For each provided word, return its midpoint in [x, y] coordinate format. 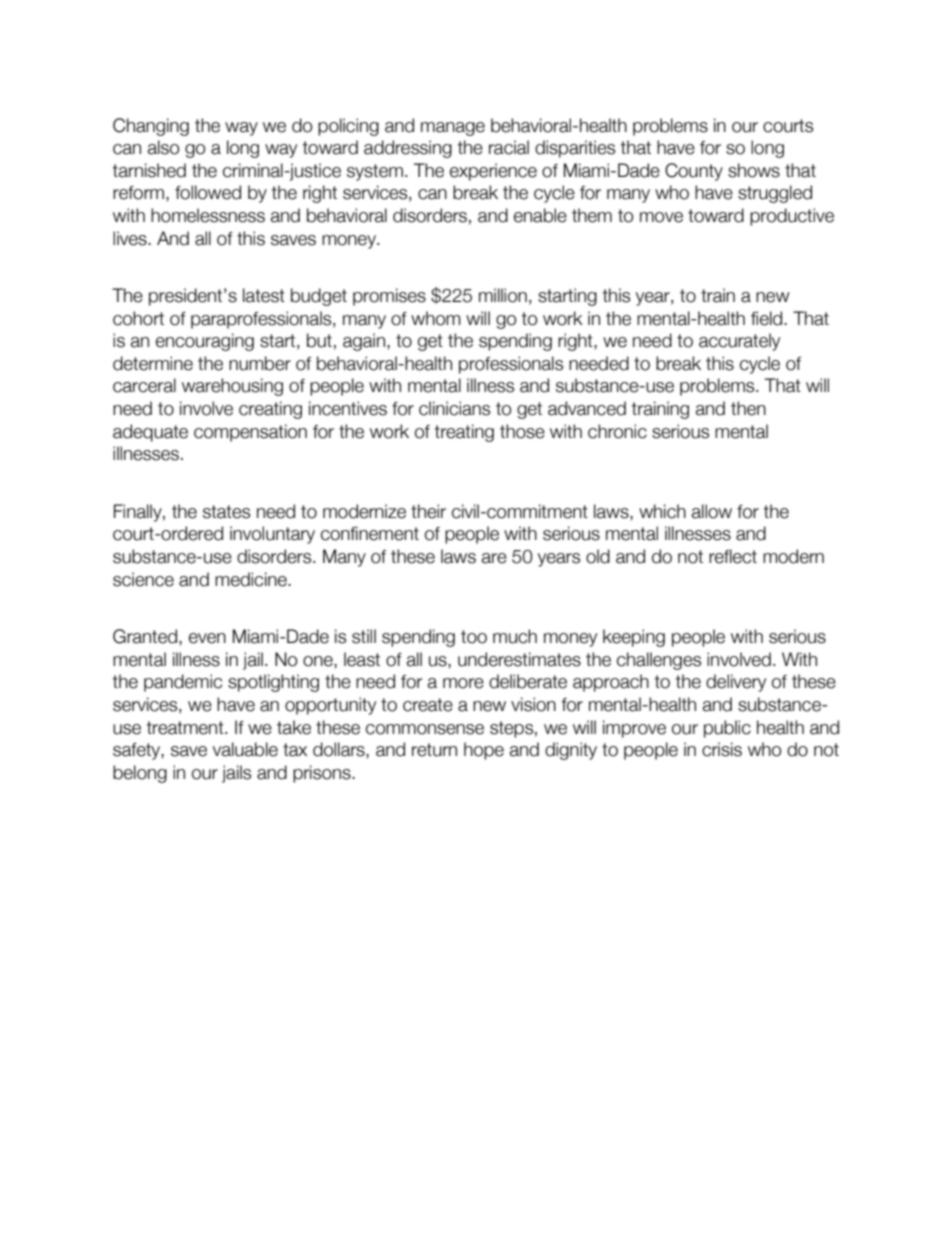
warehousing [232, 387]
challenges [659, 661]
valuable [245, 749]
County [694, 172]
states [226, 512]
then [748, 408]
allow [712, 511]
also [163, 147]
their [428, 511]
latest [264, 295]
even [207, 638]
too [474, 637]
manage [453, 129]
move [661, 217]
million [503, 295]
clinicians [454, 408]
